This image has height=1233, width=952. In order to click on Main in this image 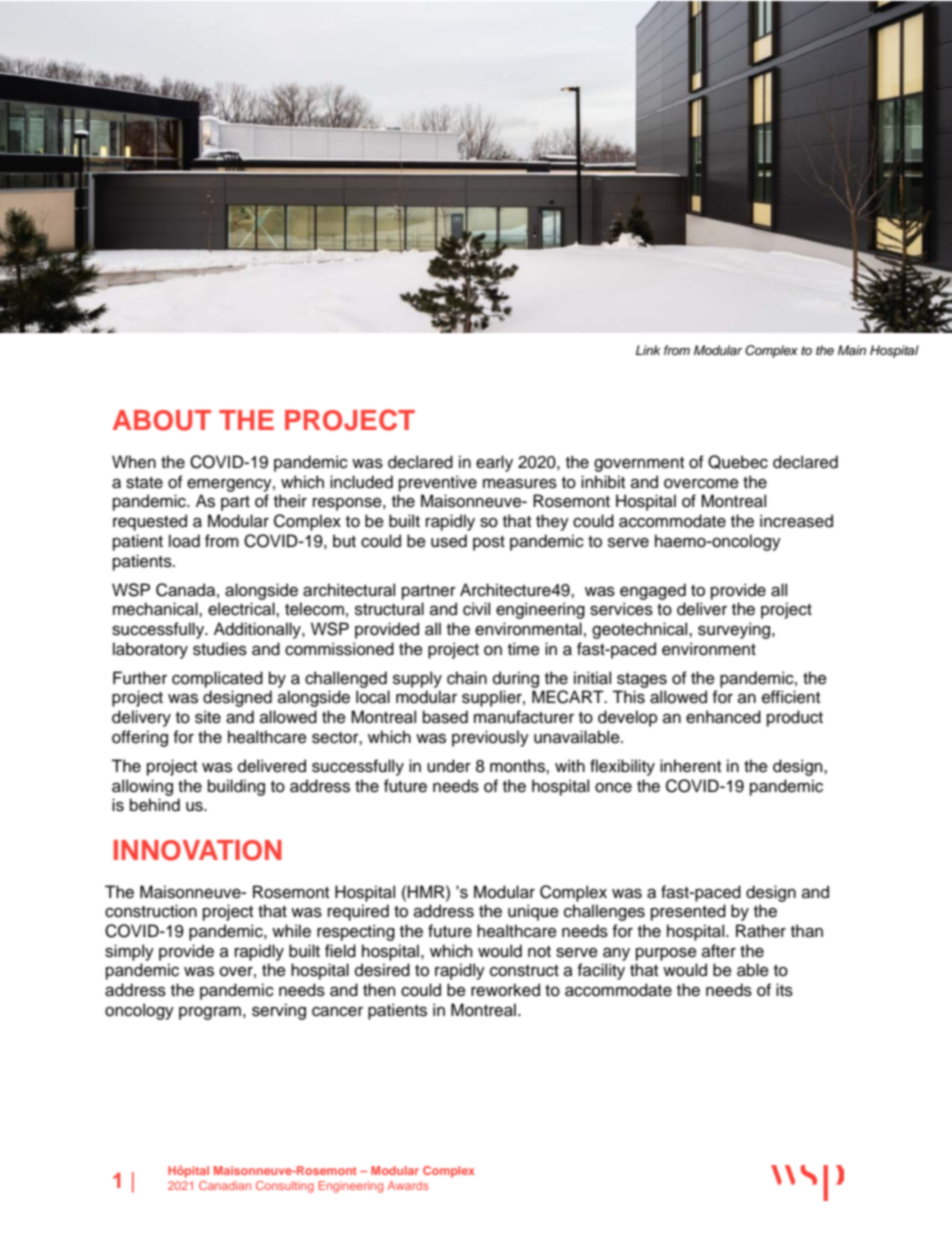, I will do `click(852, 350)`.
